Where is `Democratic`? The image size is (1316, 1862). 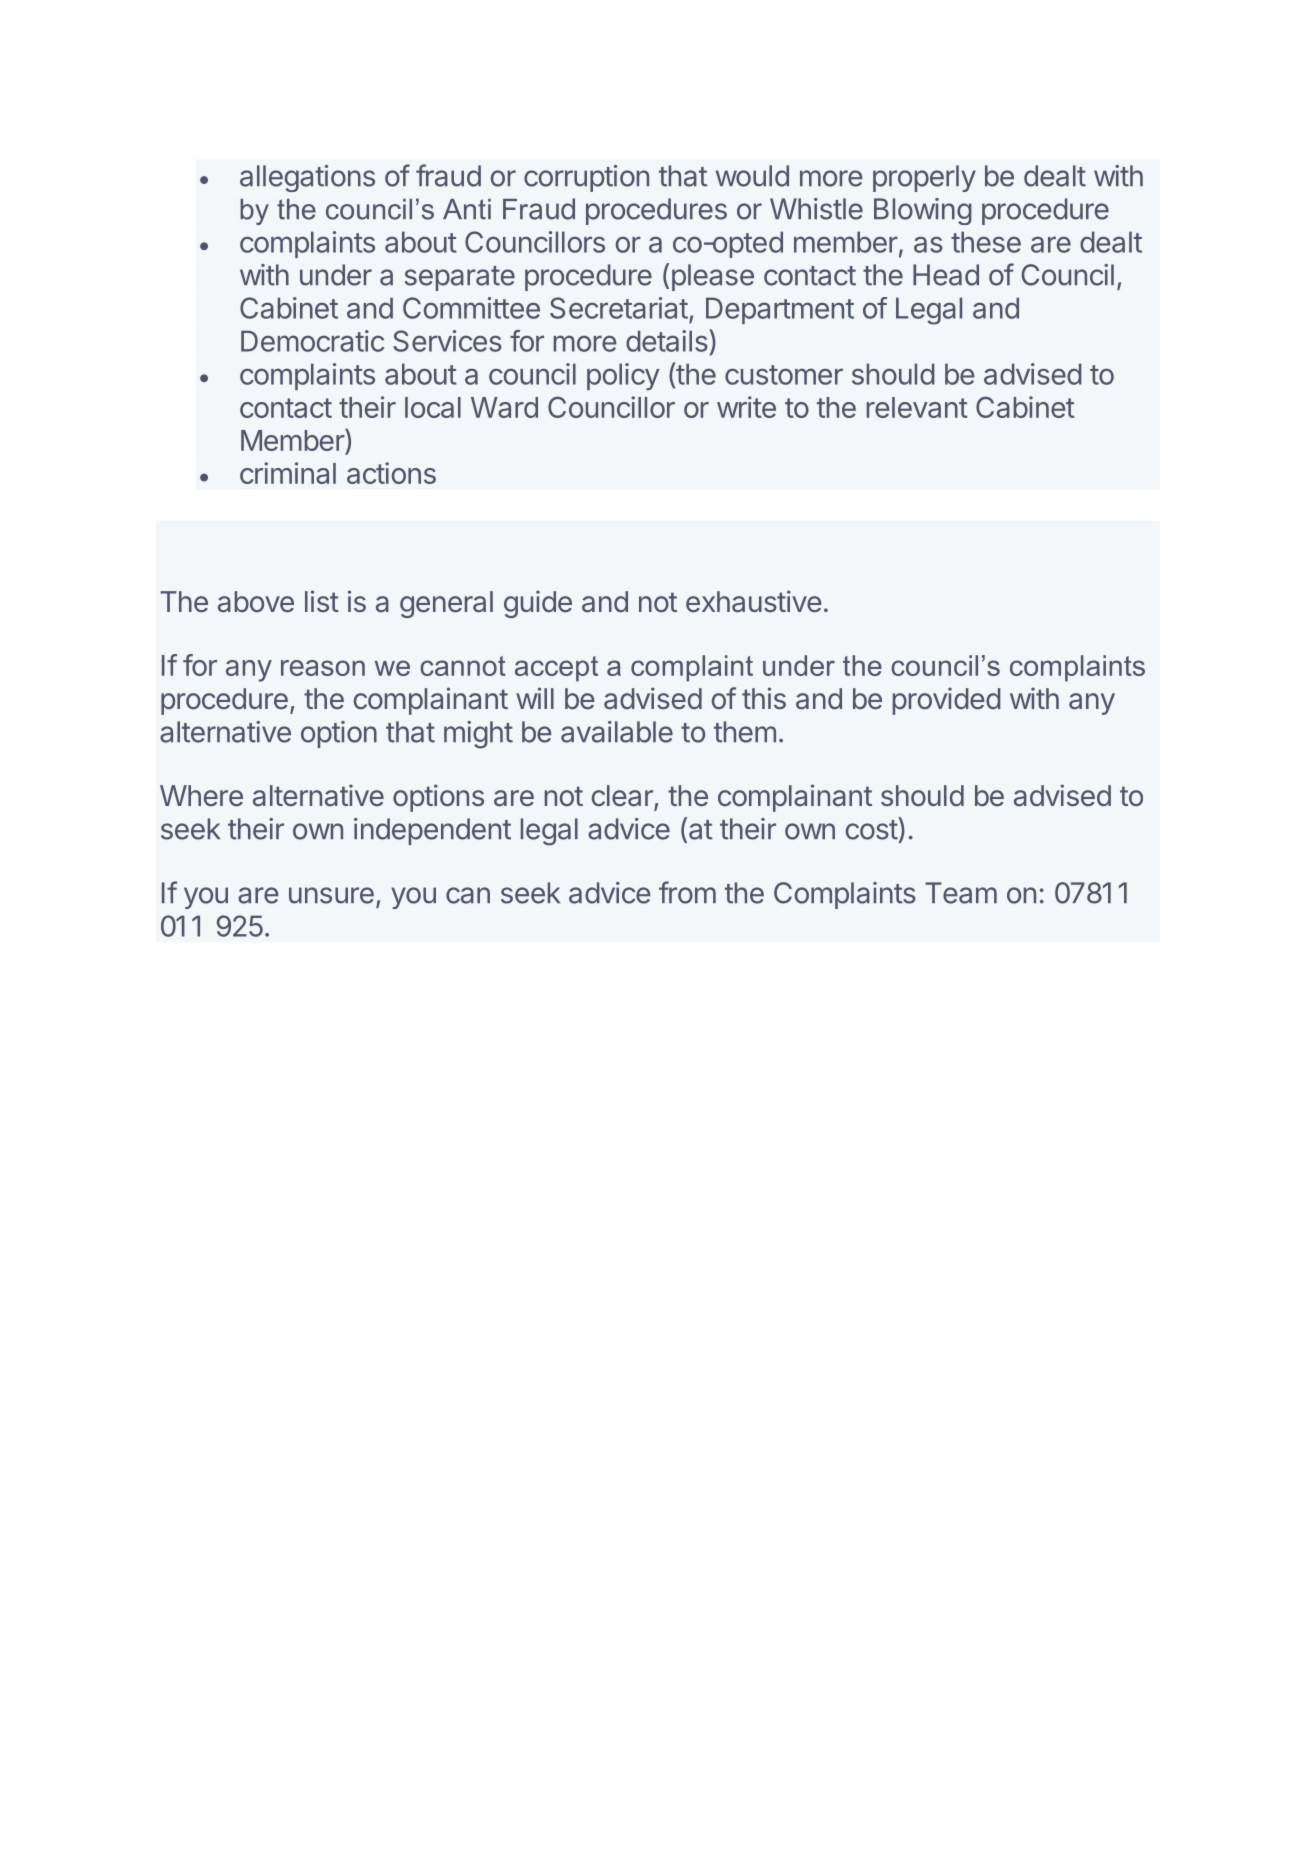 Democratic is located at coordinates (312, 341).
